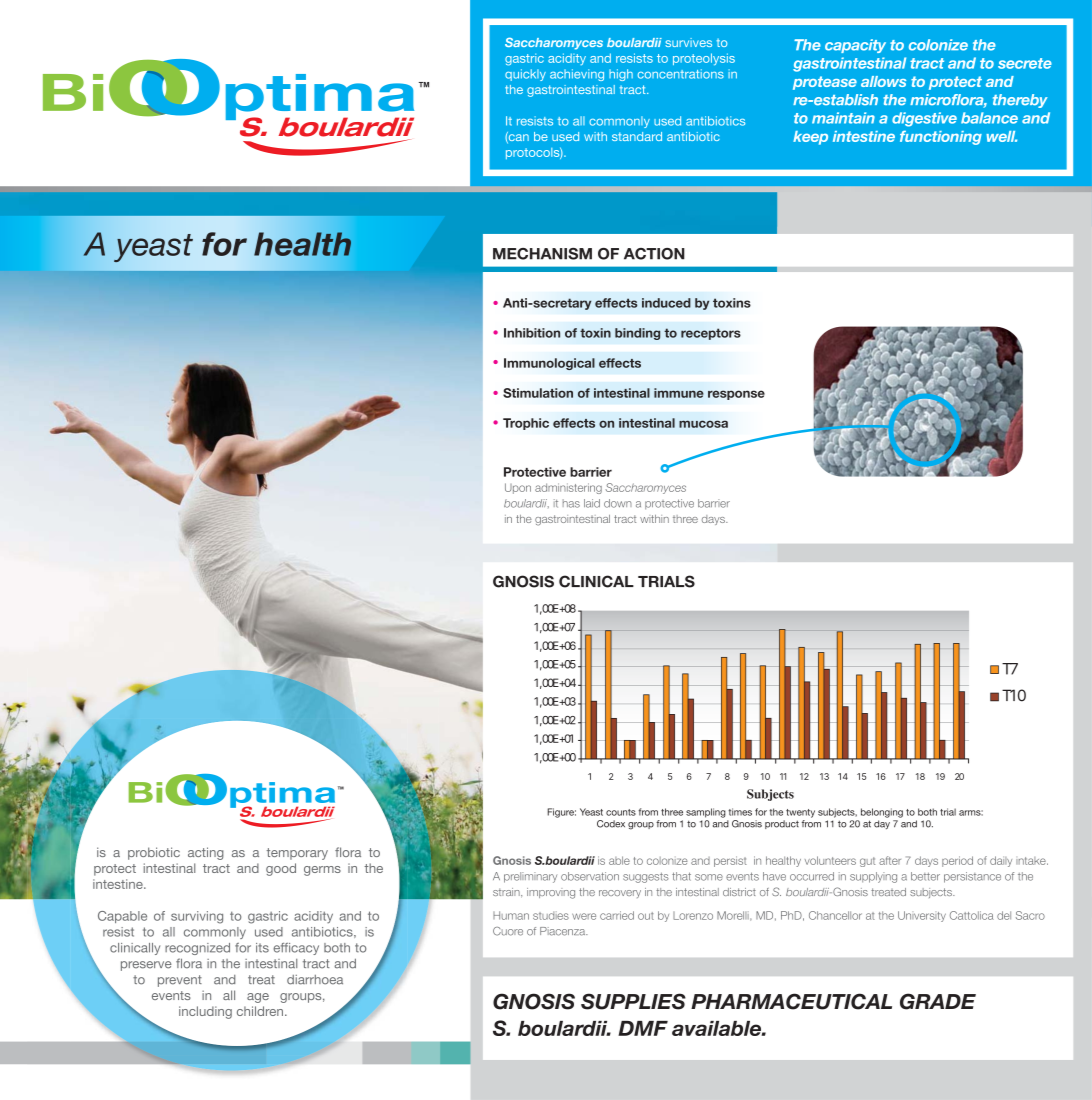 The image size is (1092, 1100). Describe the element at coordinates (938, 1001) in the page. I see `GRADE` at that location.
